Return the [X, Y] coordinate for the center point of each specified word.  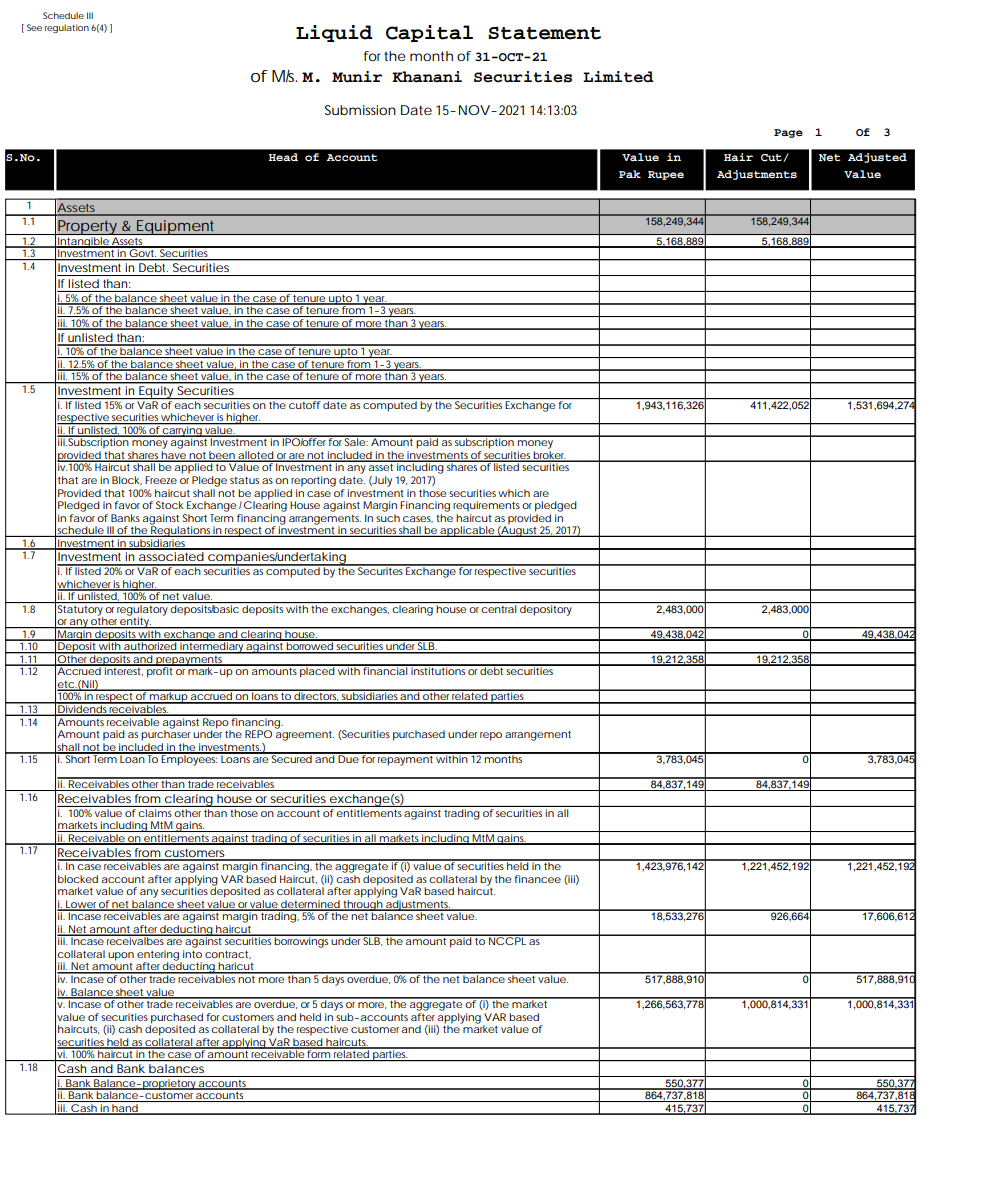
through [362, 906]
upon [121, 956]
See [34, 27]
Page [788, 133]
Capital [429, 33]
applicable [467, 531]
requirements [488, 506]
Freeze [161, 480]
